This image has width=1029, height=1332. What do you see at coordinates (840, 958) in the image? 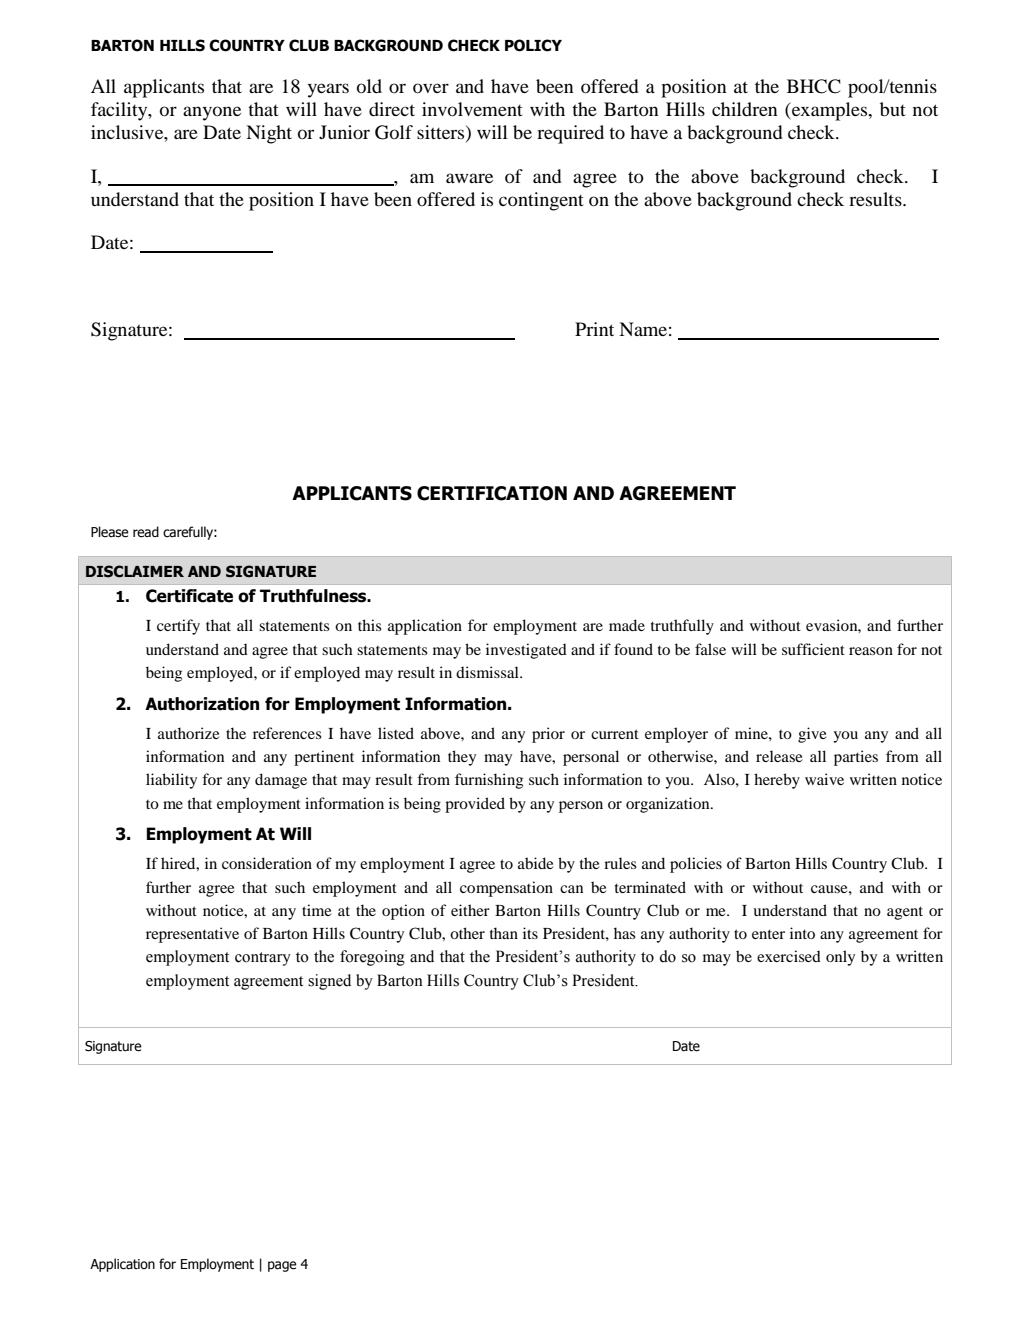
I see `only` at bounding box center [840, 958].
